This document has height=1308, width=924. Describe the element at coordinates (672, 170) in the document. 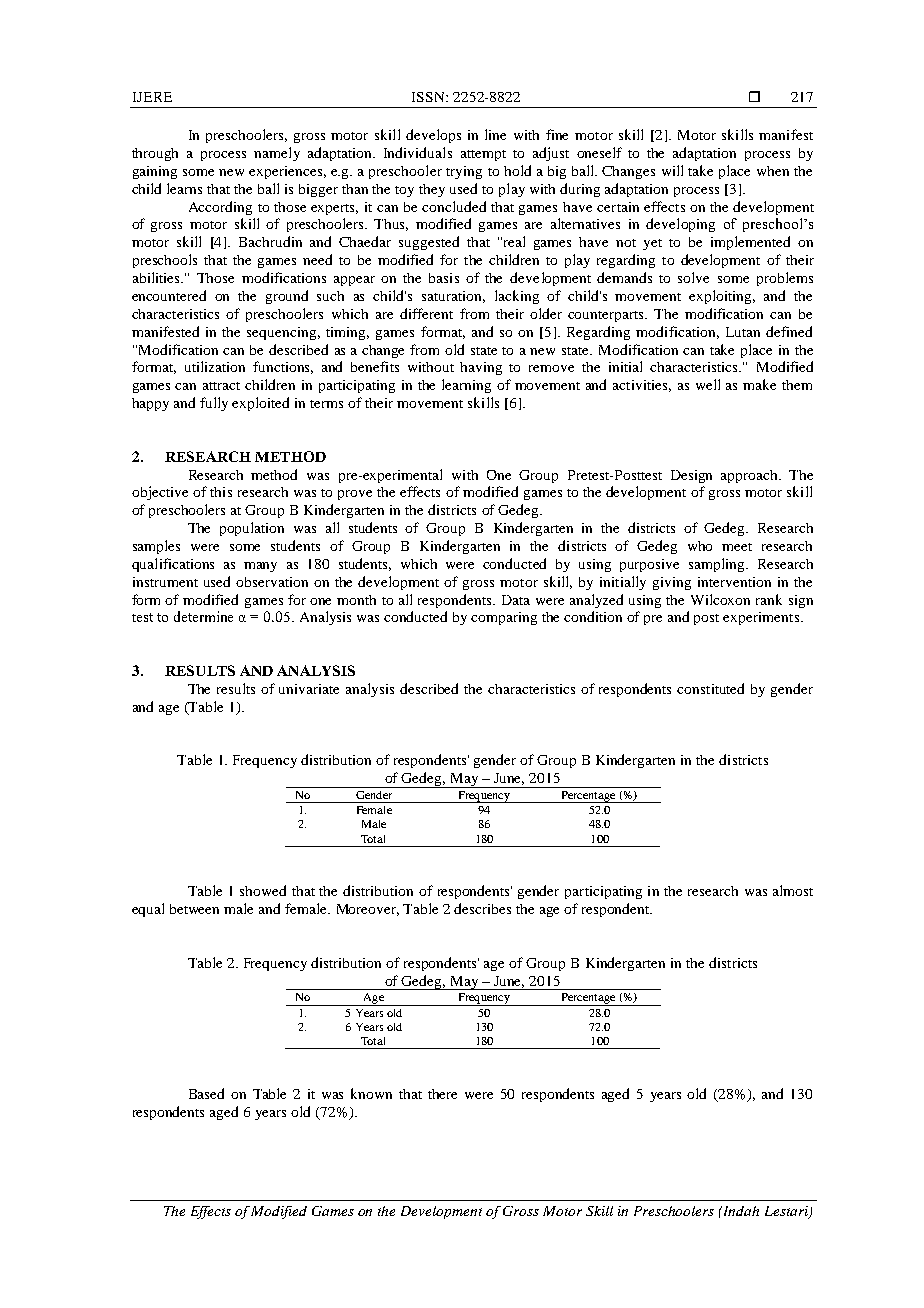

I see `will` at that location.
